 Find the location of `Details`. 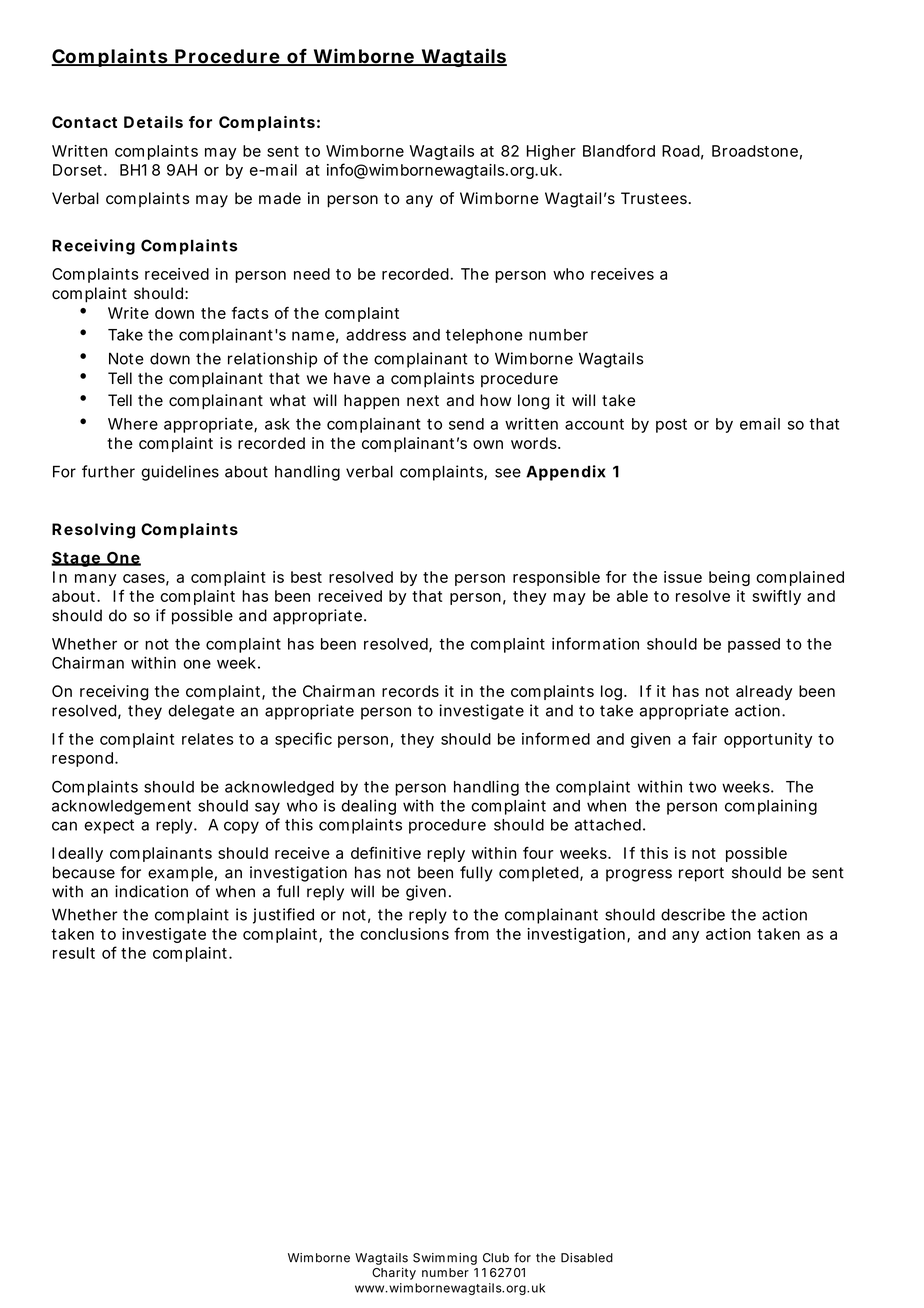

Details is located at coordinates (153, 122).
